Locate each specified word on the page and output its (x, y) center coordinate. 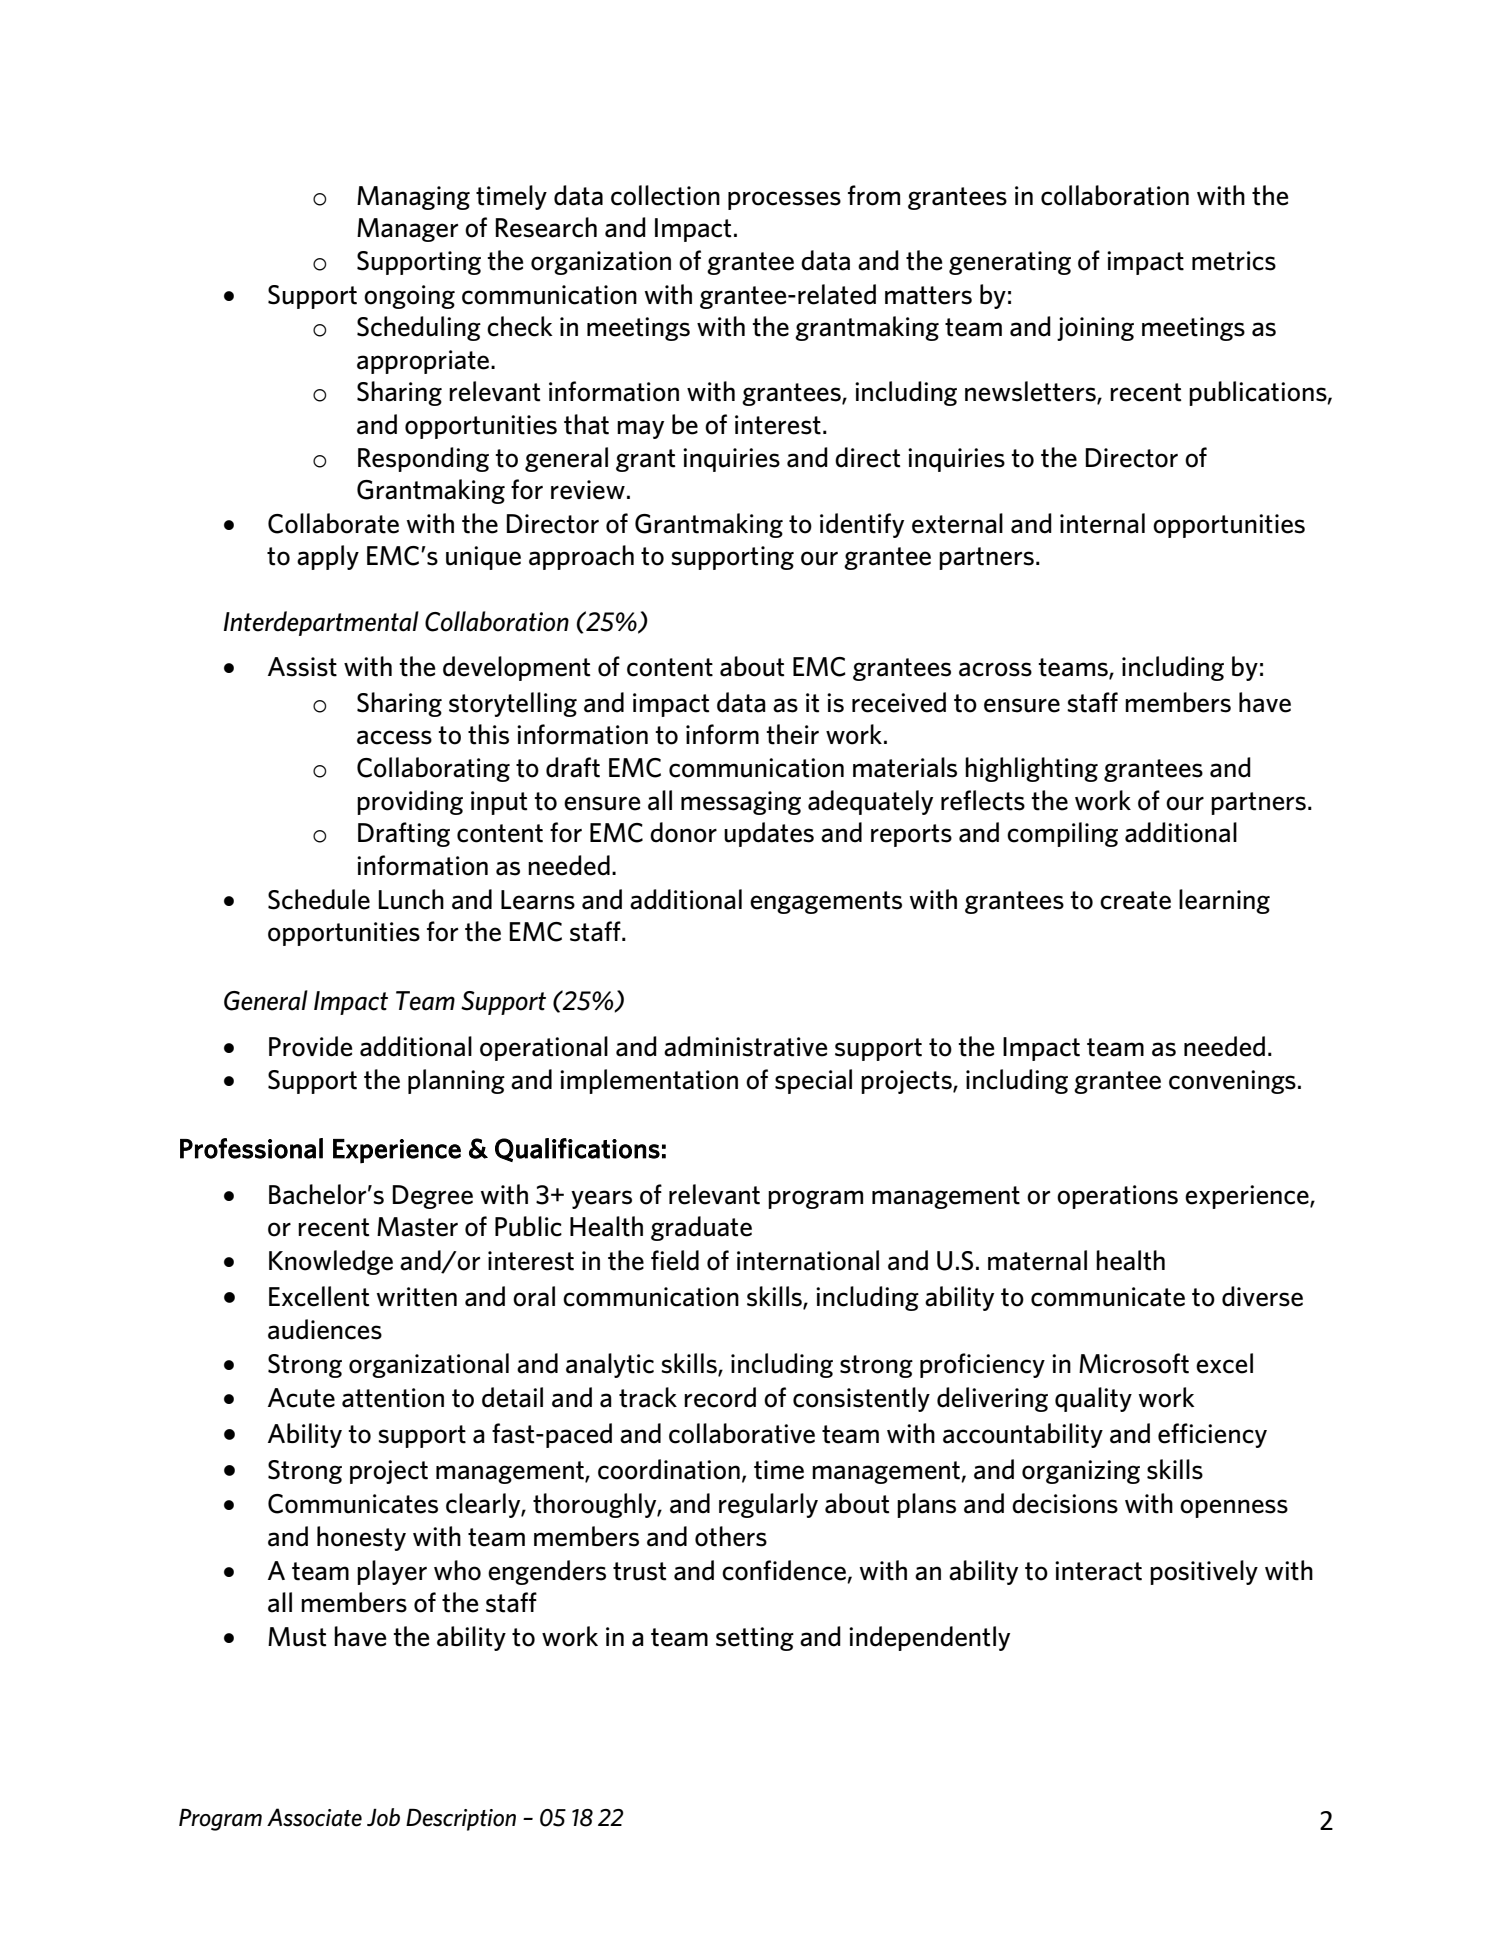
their (792, 734)
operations (1117, 1197)
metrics (1234, 261)
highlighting (1031, 769)
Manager (408, 230)
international (808, 1260)
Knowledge (331, 1262)
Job (383, 1817)
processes (784, 200)
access (394, 737)
